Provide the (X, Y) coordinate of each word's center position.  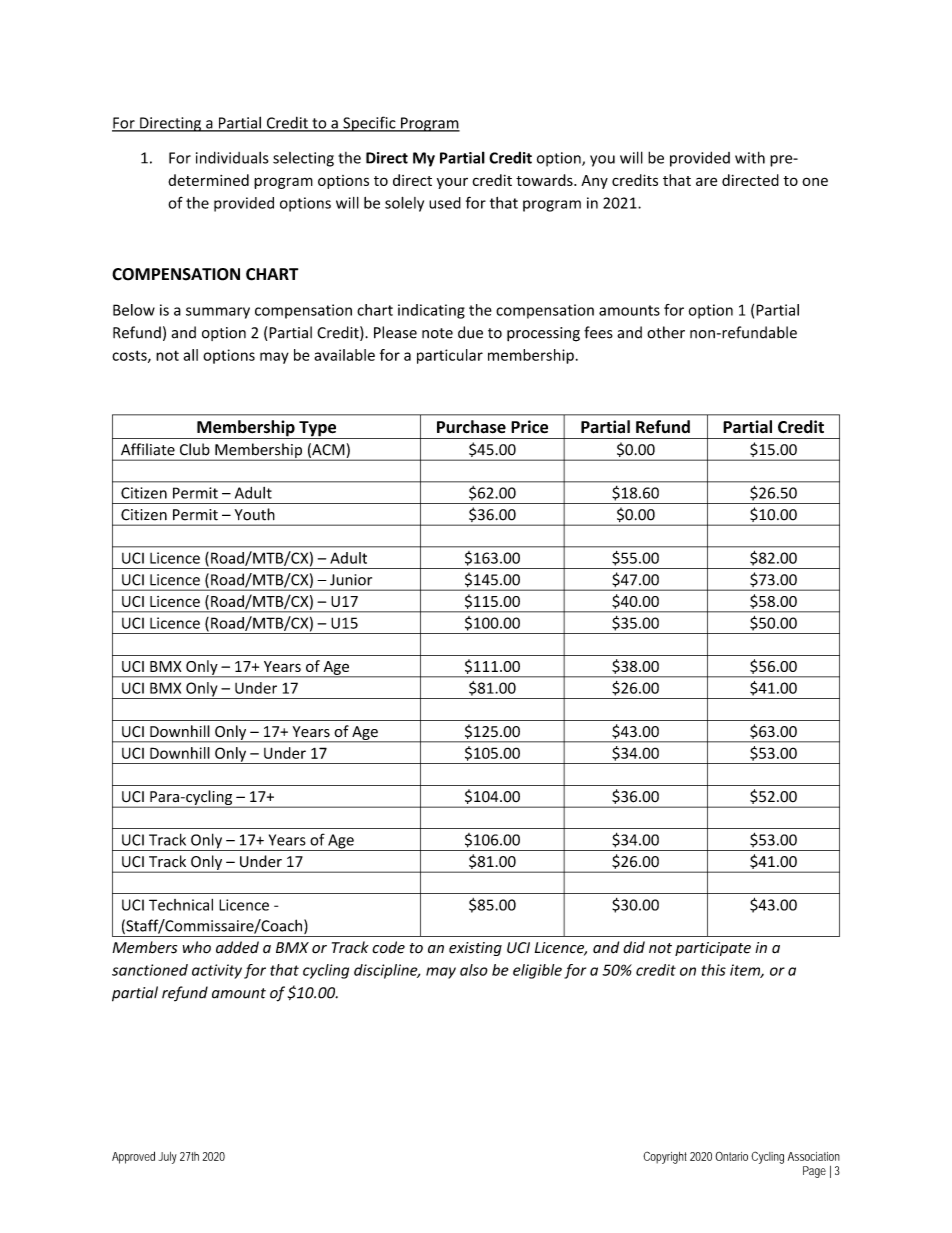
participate (713, 949)
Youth (255, 514)
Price (529, 427)
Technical (181, 905)
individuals (232, 157)
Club (195, 449)
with (750, 157)
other (666, 332)
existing (475, 949)
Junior (351, 580)
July (168, 1158)
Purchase (471, 427)
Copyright (665, 1157)
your (452, 183)
